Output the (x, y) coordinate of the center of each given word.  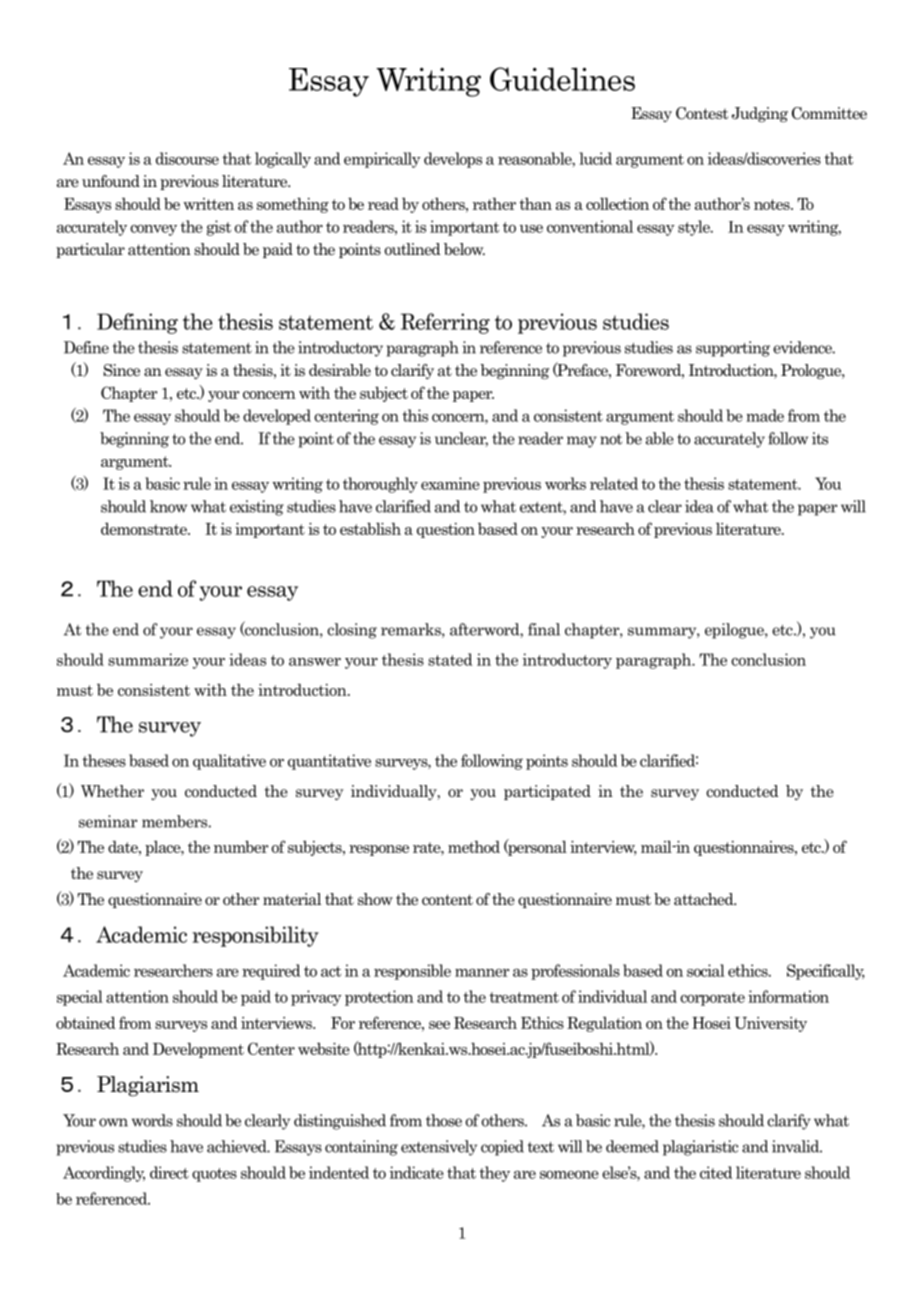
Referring (445, 323)
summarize (148, 659)
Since (122, 370)
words (152, 1120)
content (447, 900)
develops (453, 160)
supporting (733, 349)
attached (705, 899)
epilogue (735, 631)
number (241, 846)
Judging (759, 114)
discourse (187, 158)
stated (450, 659)
